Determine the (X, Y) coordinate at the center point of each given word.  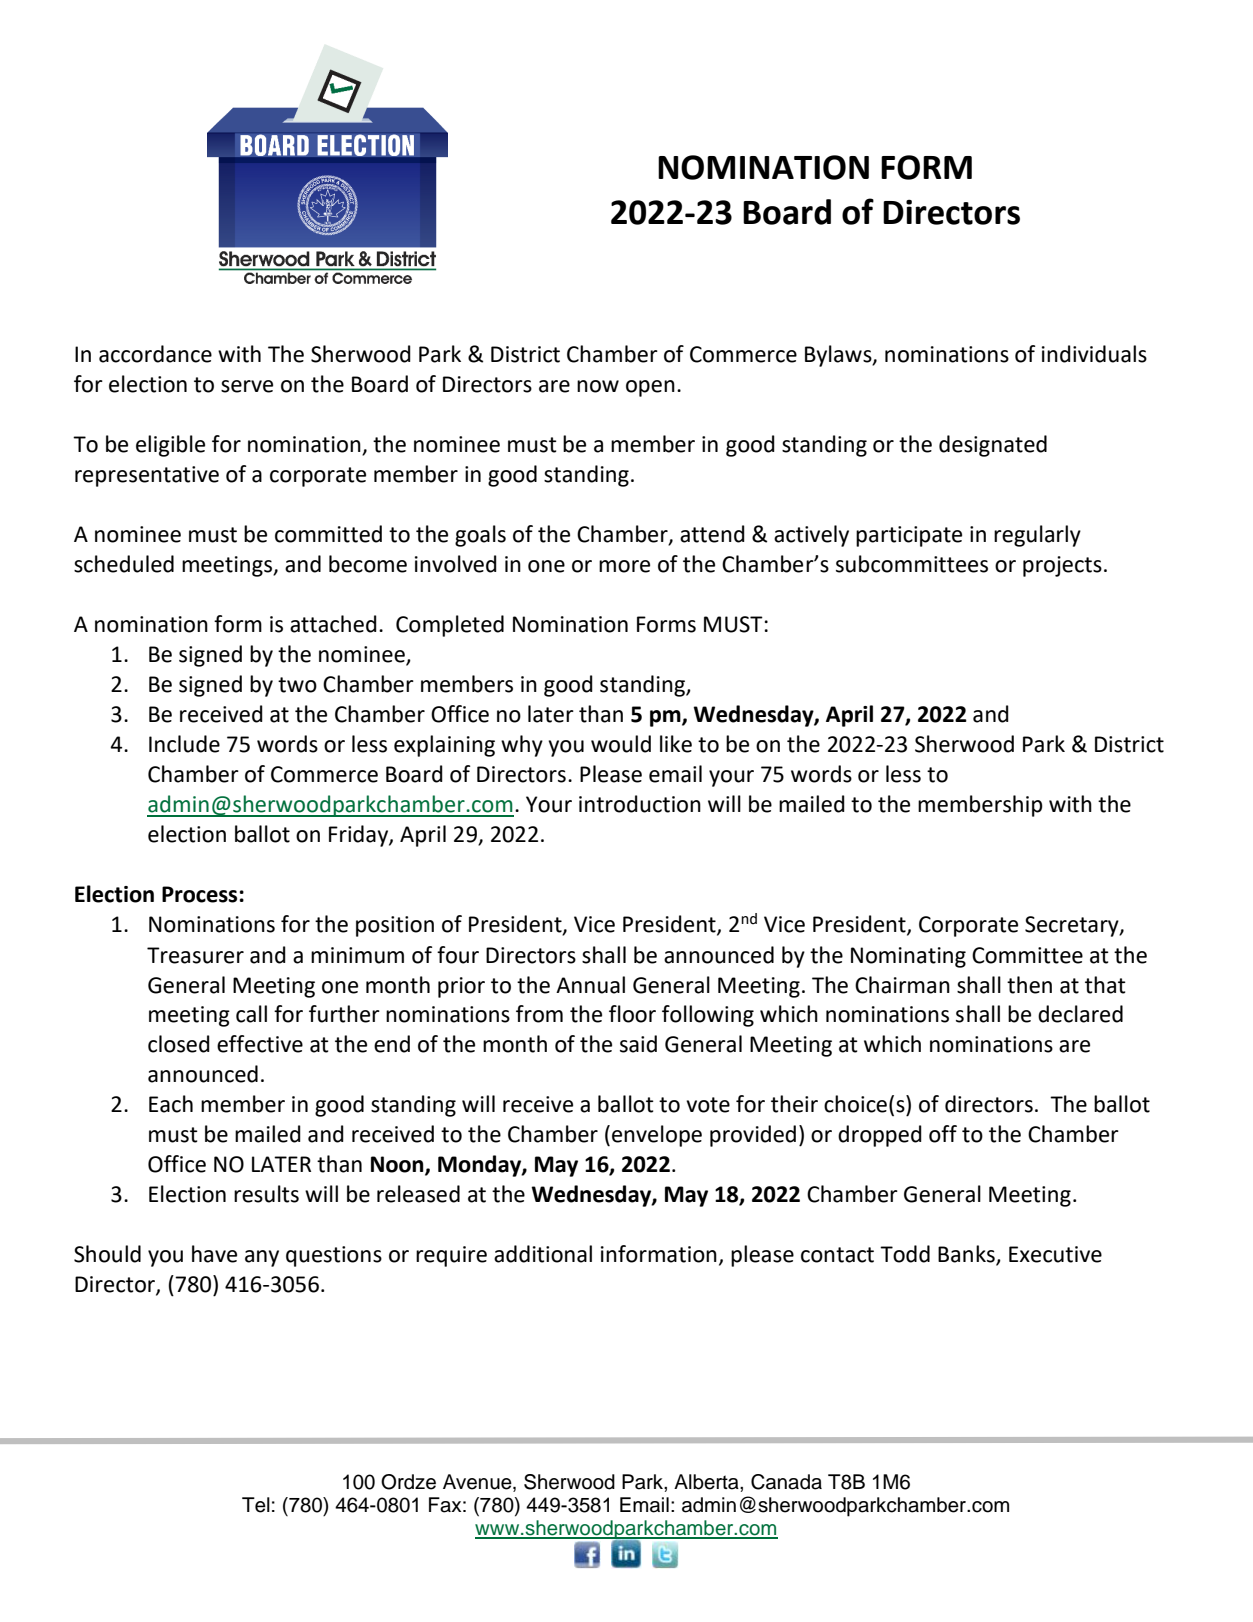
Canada (786, 1482)
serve (247, 386)
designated (993, 446)
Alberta (707, 1482)
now (598, 386)
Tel (256, 1505)
